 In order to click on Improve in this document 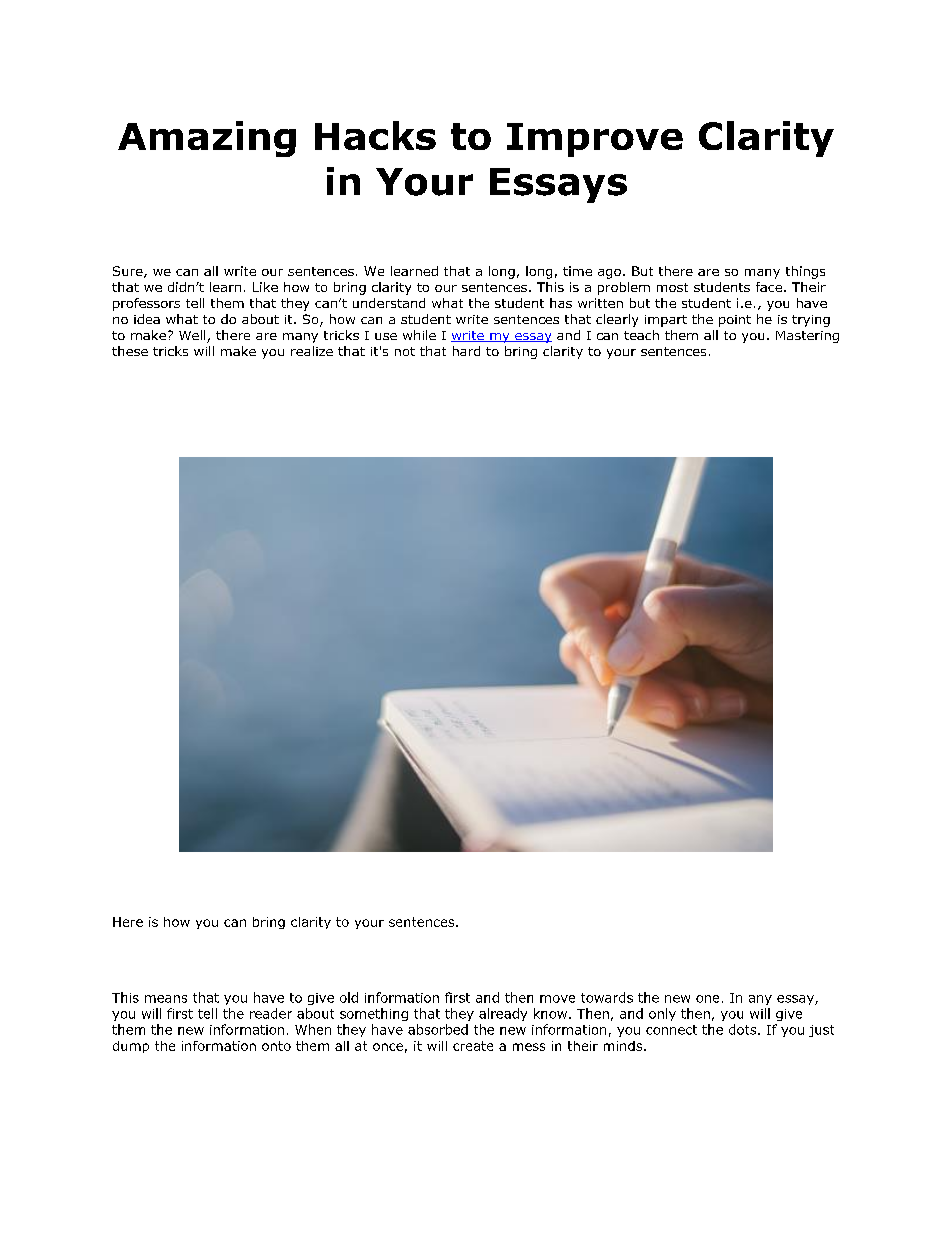, I will do `click(595, 140)`.
